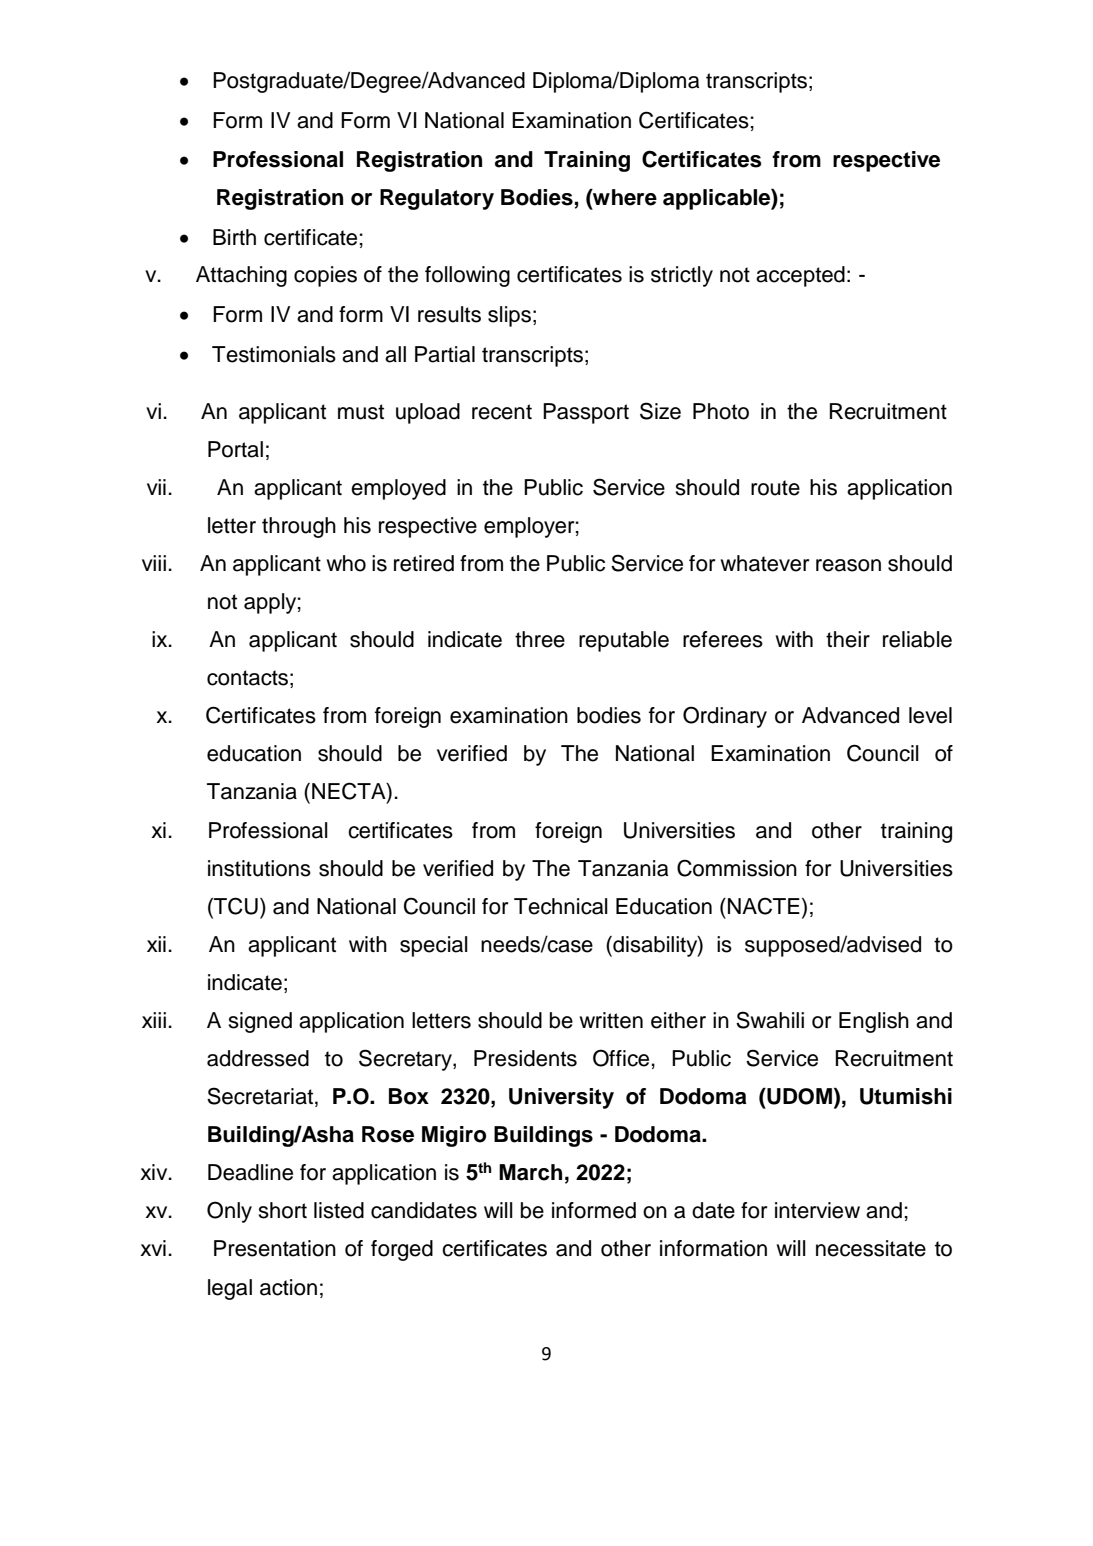 Image resolution: width=1093 pixels, height=1546 pixels. Describe the element at coordinates (775, 488) in the screenshot. I see `route` at that location.
